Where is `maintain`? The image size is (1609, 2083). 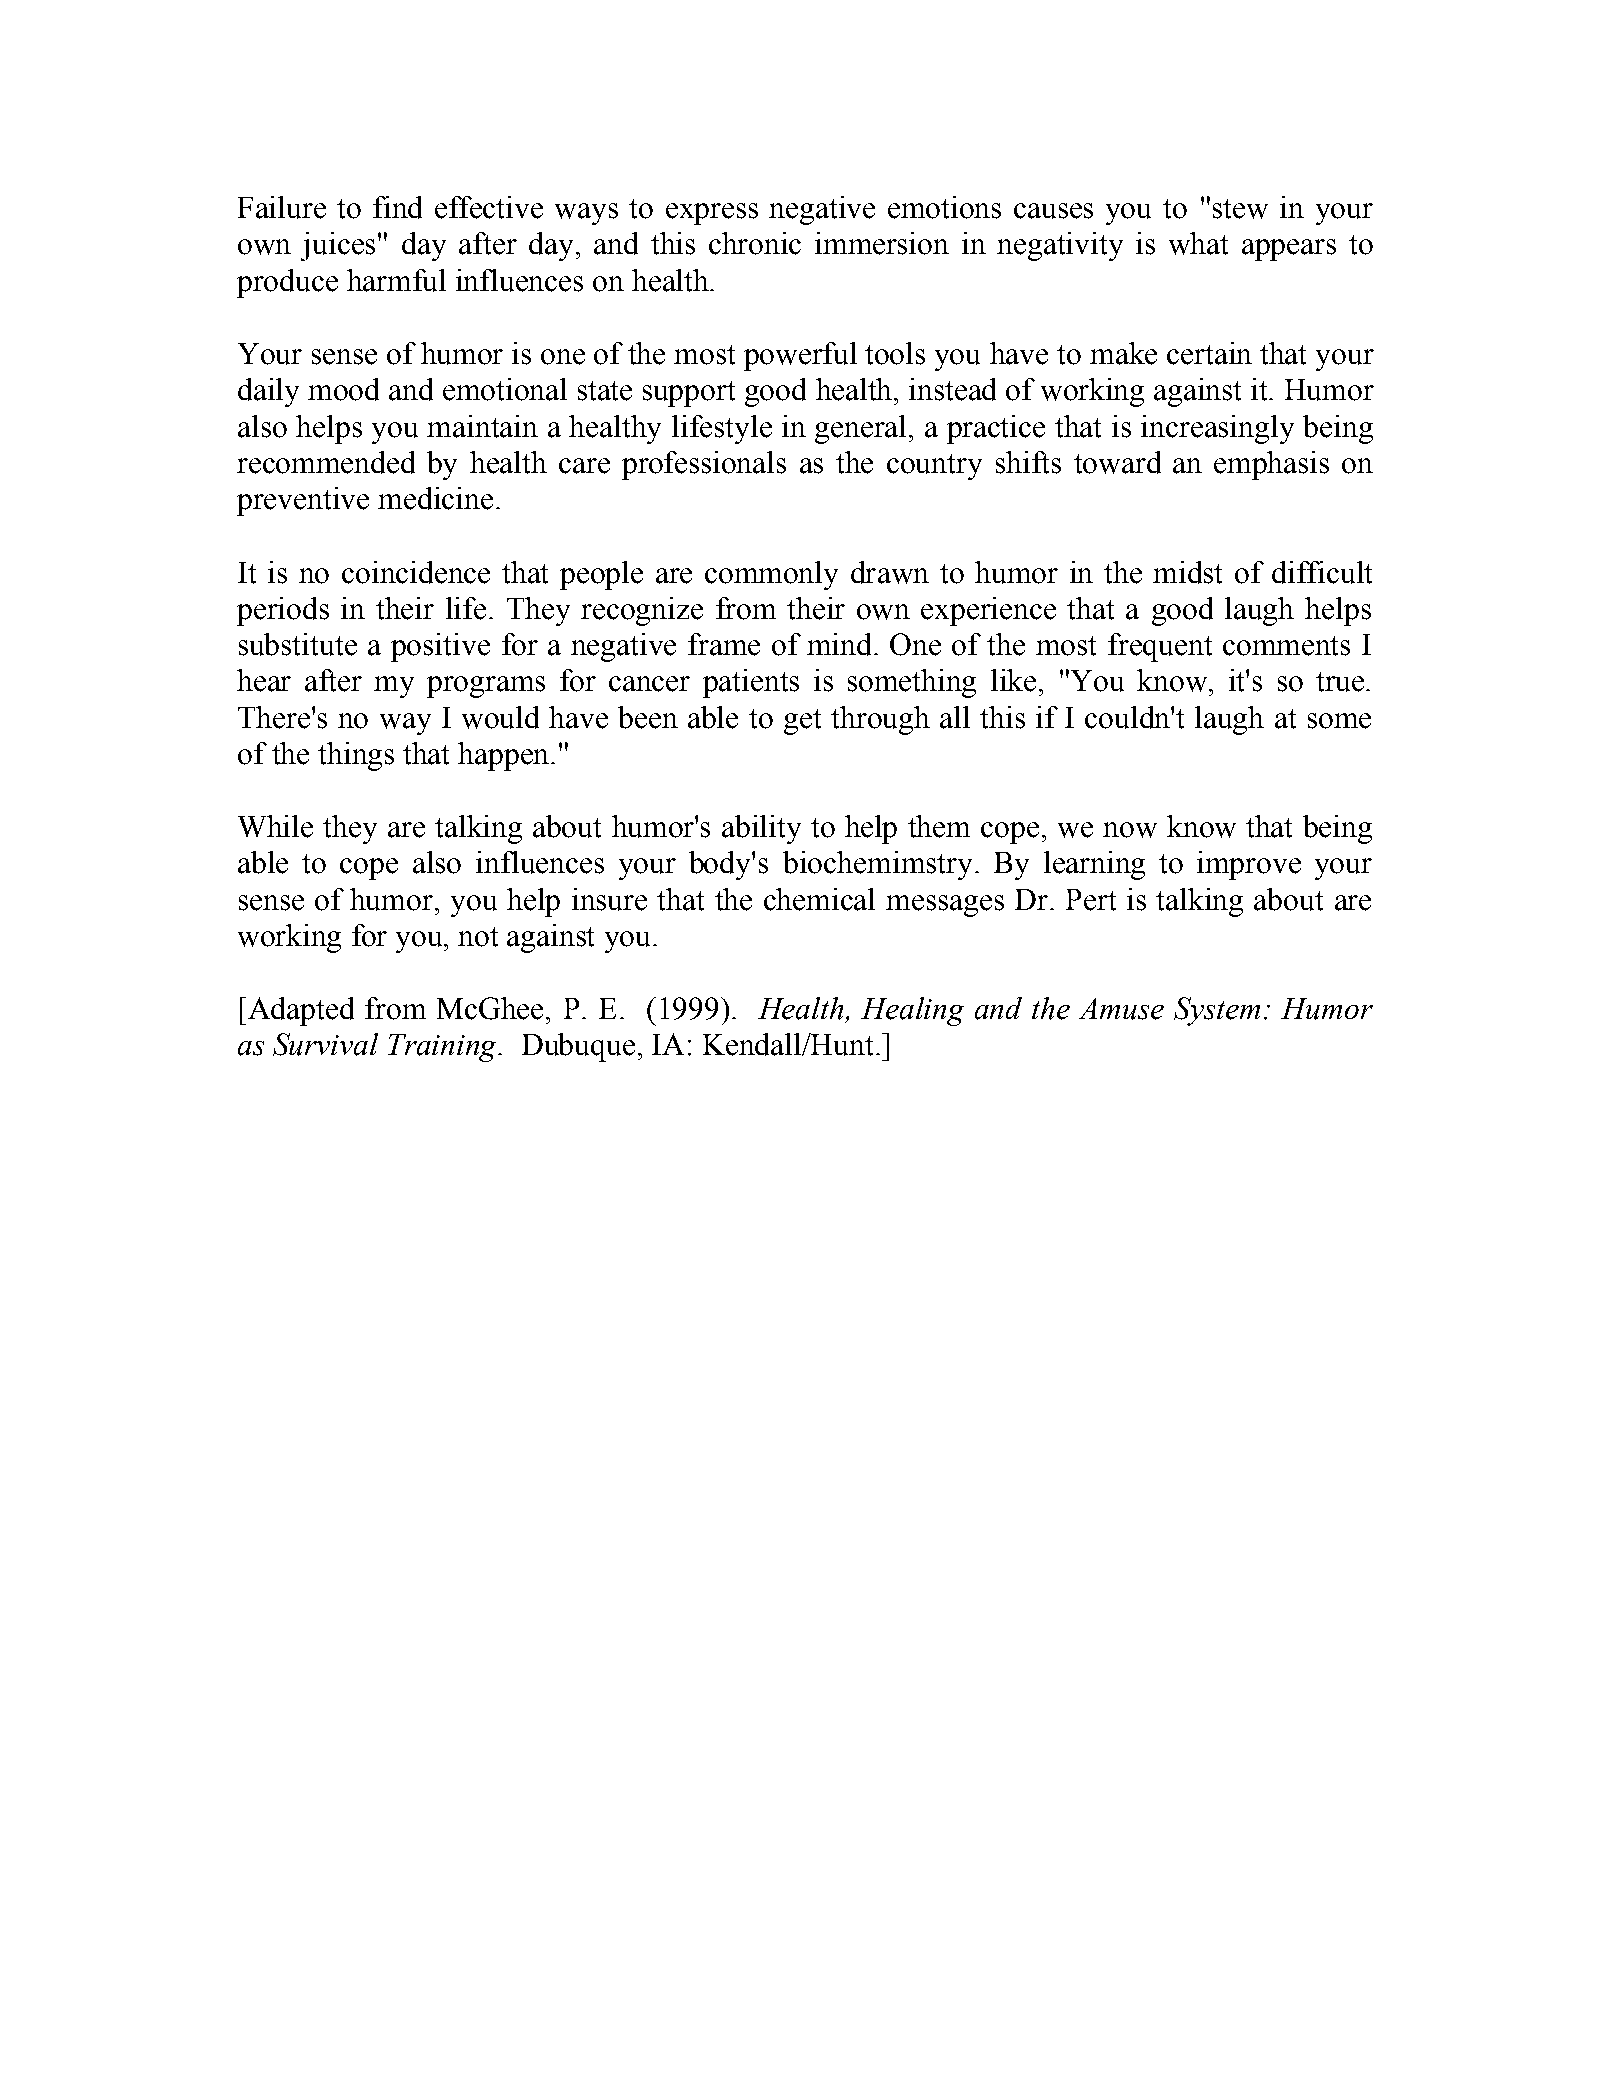 maintain is located at coordinates (482, 426).
